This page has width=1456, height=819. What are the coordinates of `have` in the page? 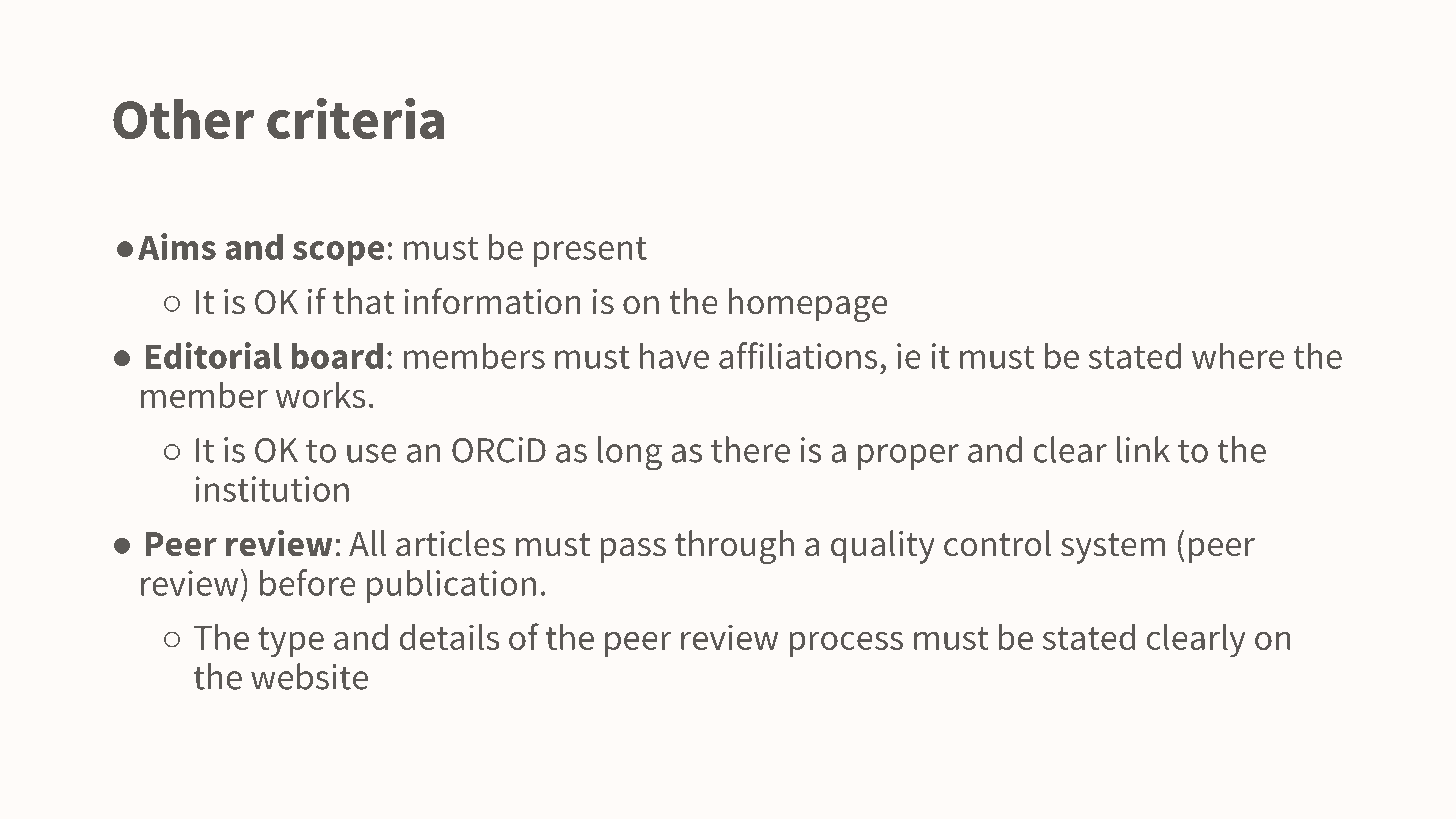 It's located at (674, 355).
